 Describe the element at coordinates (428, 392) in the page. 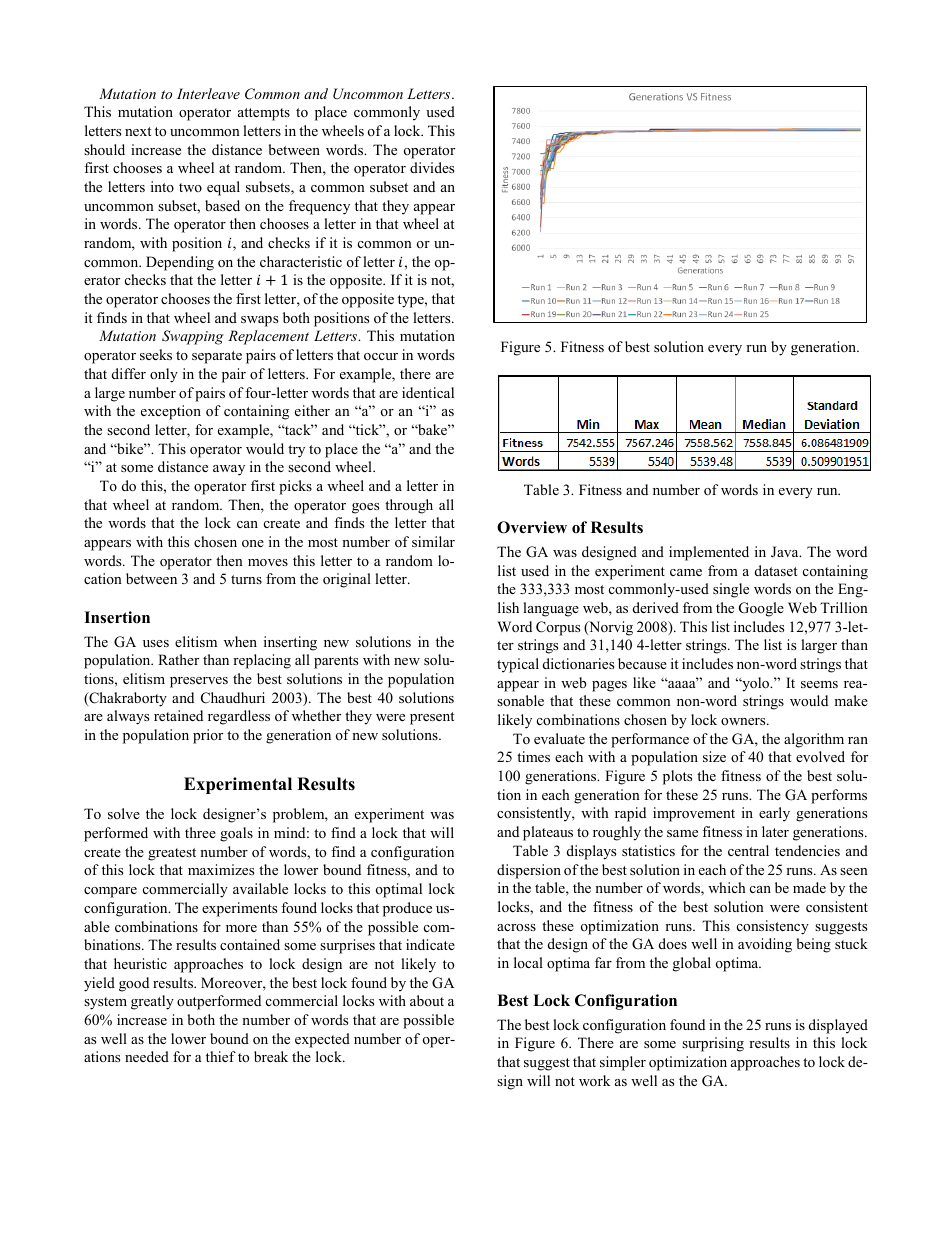

I see `identical` at that location.
